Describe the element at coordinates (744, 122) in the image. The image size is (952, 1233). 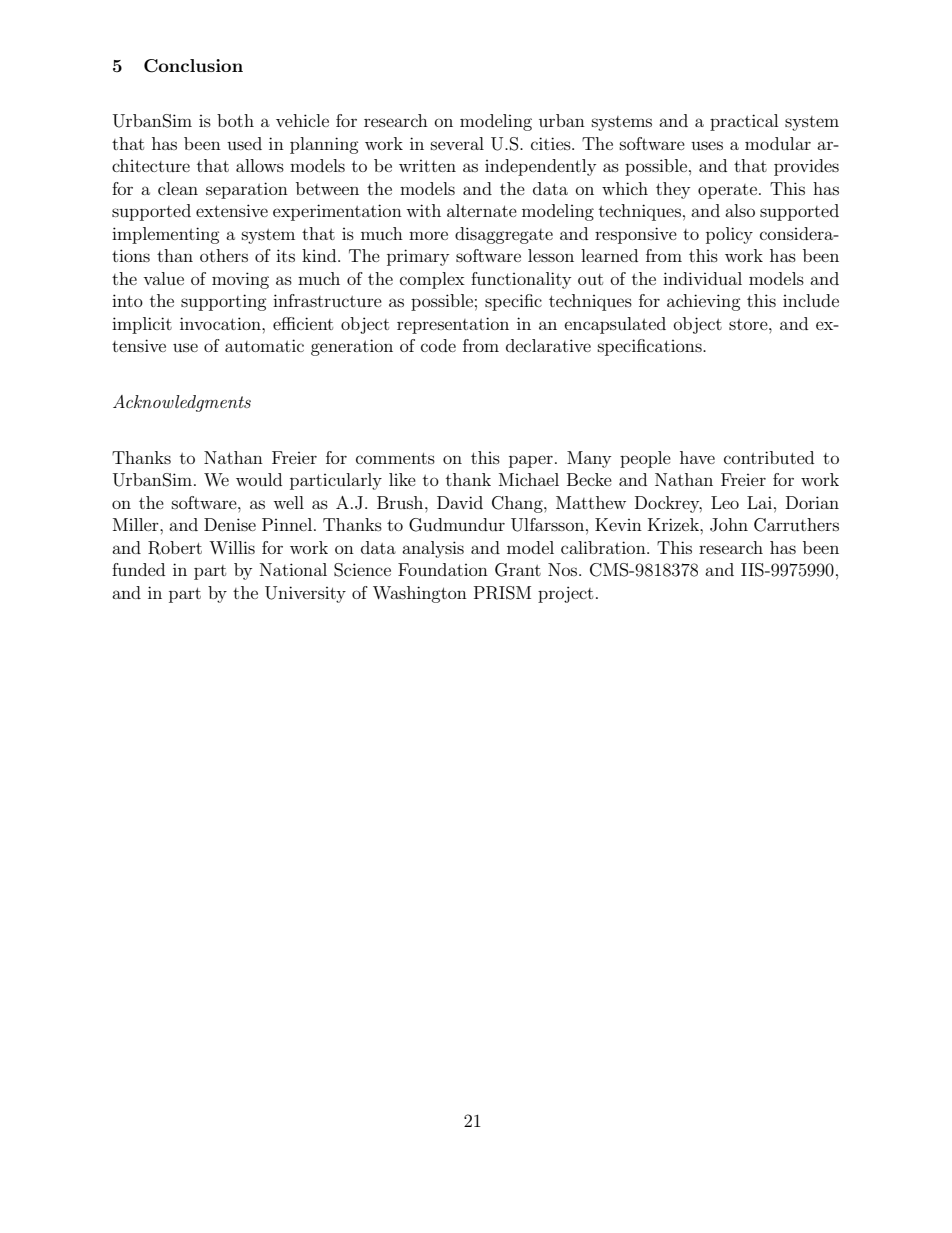
I see `practical` at that location.
